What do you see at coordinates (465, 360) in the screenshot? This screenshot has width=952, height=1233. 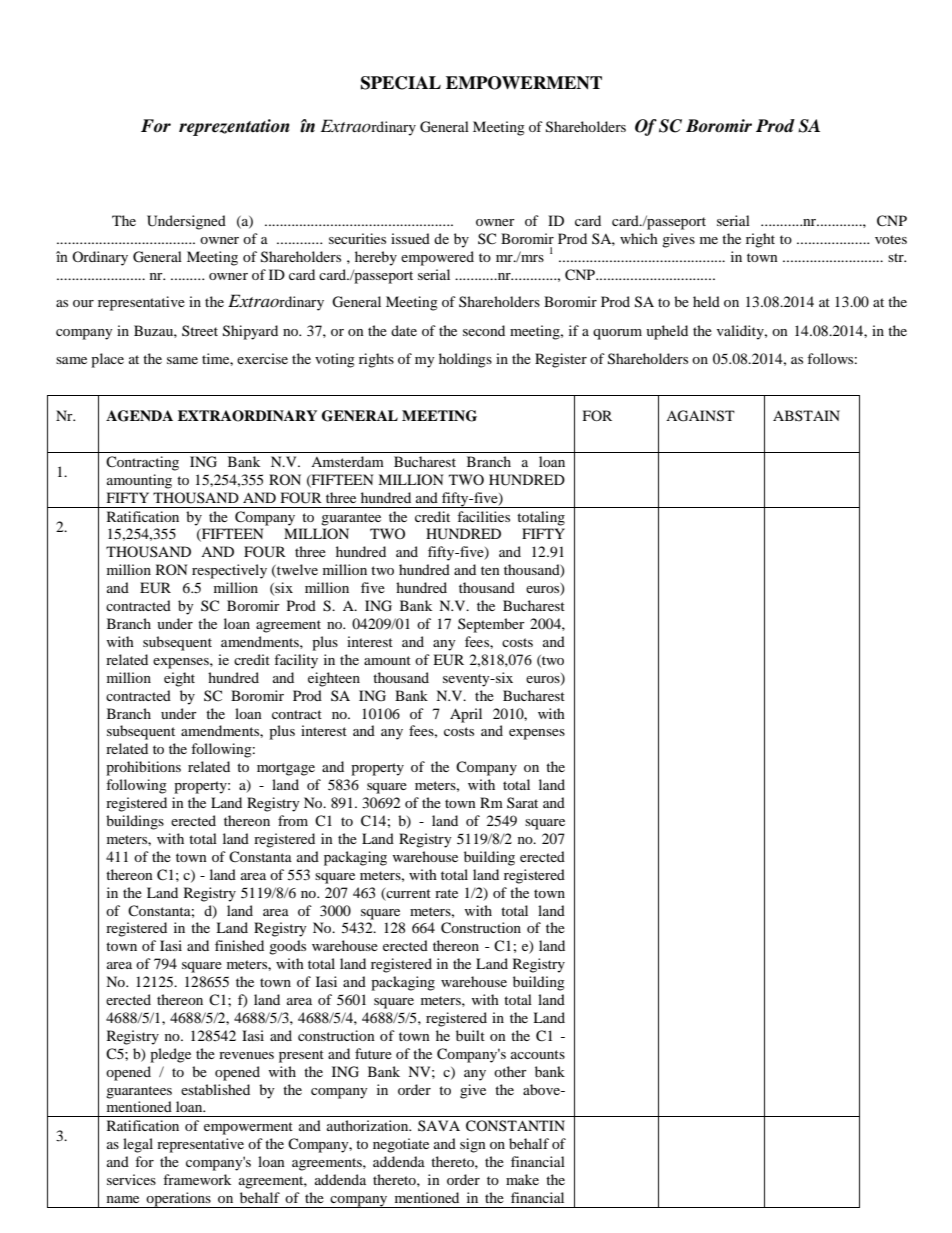 I see `holdings` at bounding box center [465, 360].
